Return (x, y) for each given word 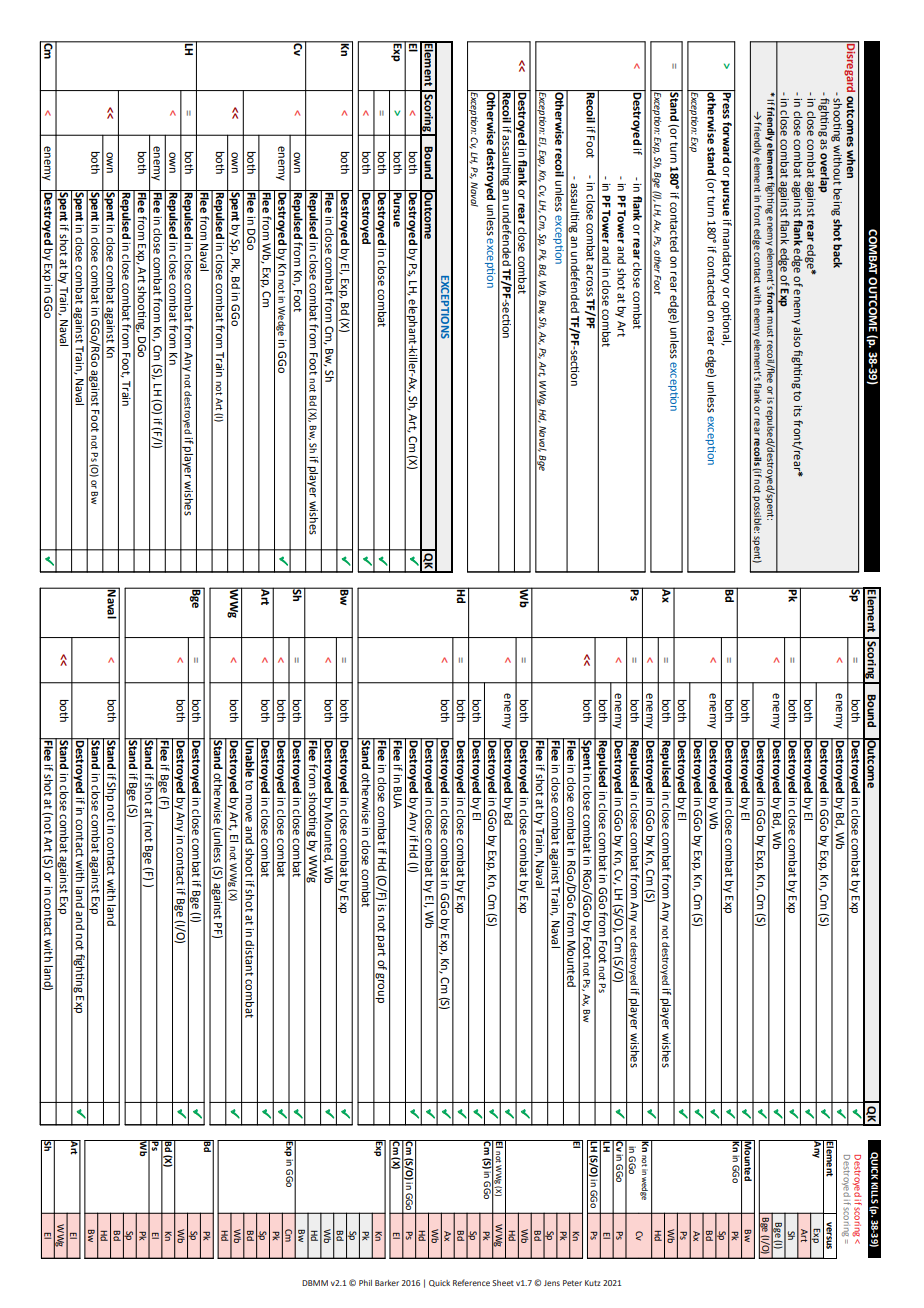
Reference (471, 1282)
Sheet (503, 1283)
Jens (552, 1283)
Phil (365, 1283)
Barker (387, 1283)
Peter (572, 1283)
